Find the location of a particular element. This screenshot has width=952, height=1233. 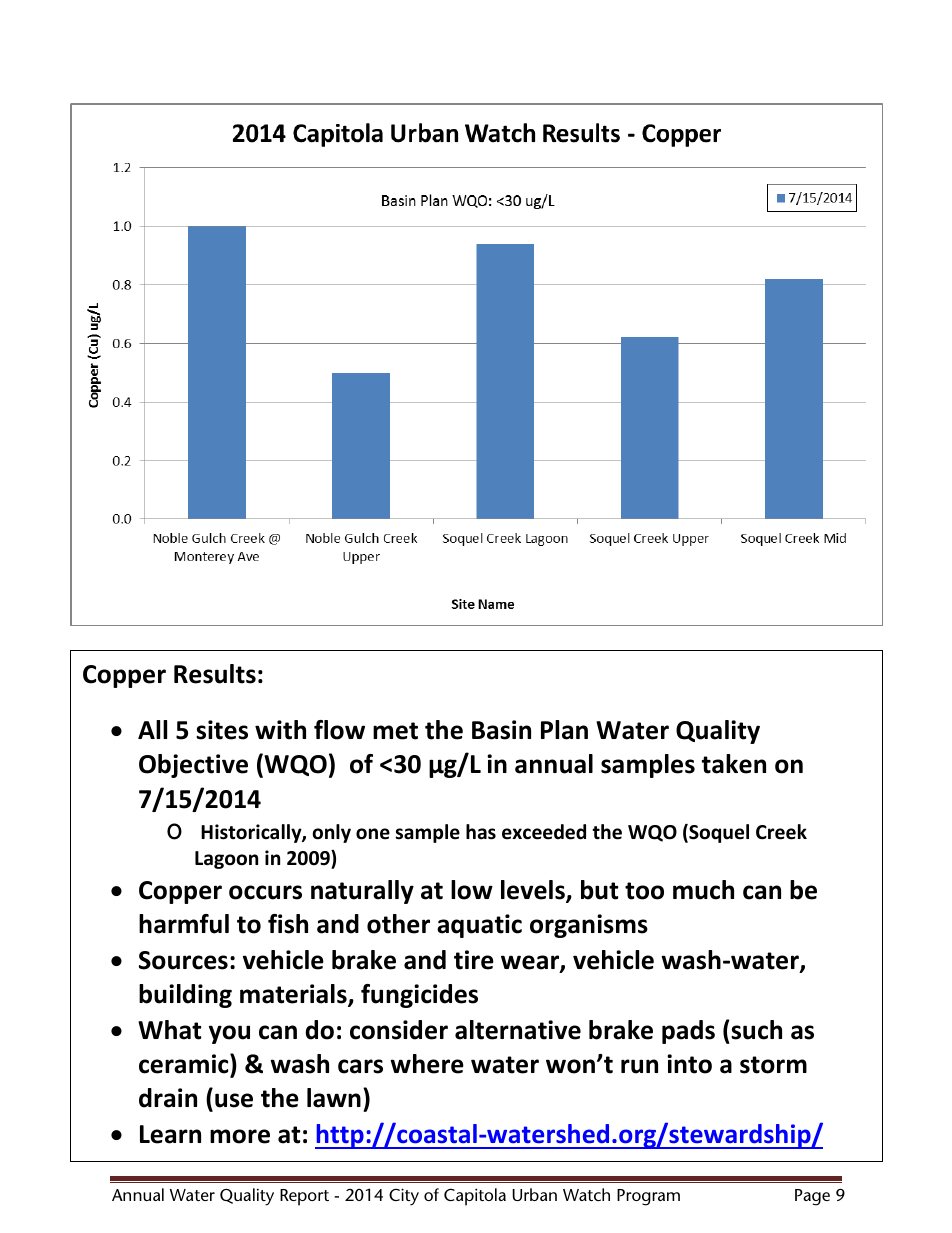

Results is located at coordinates (215, 674).
